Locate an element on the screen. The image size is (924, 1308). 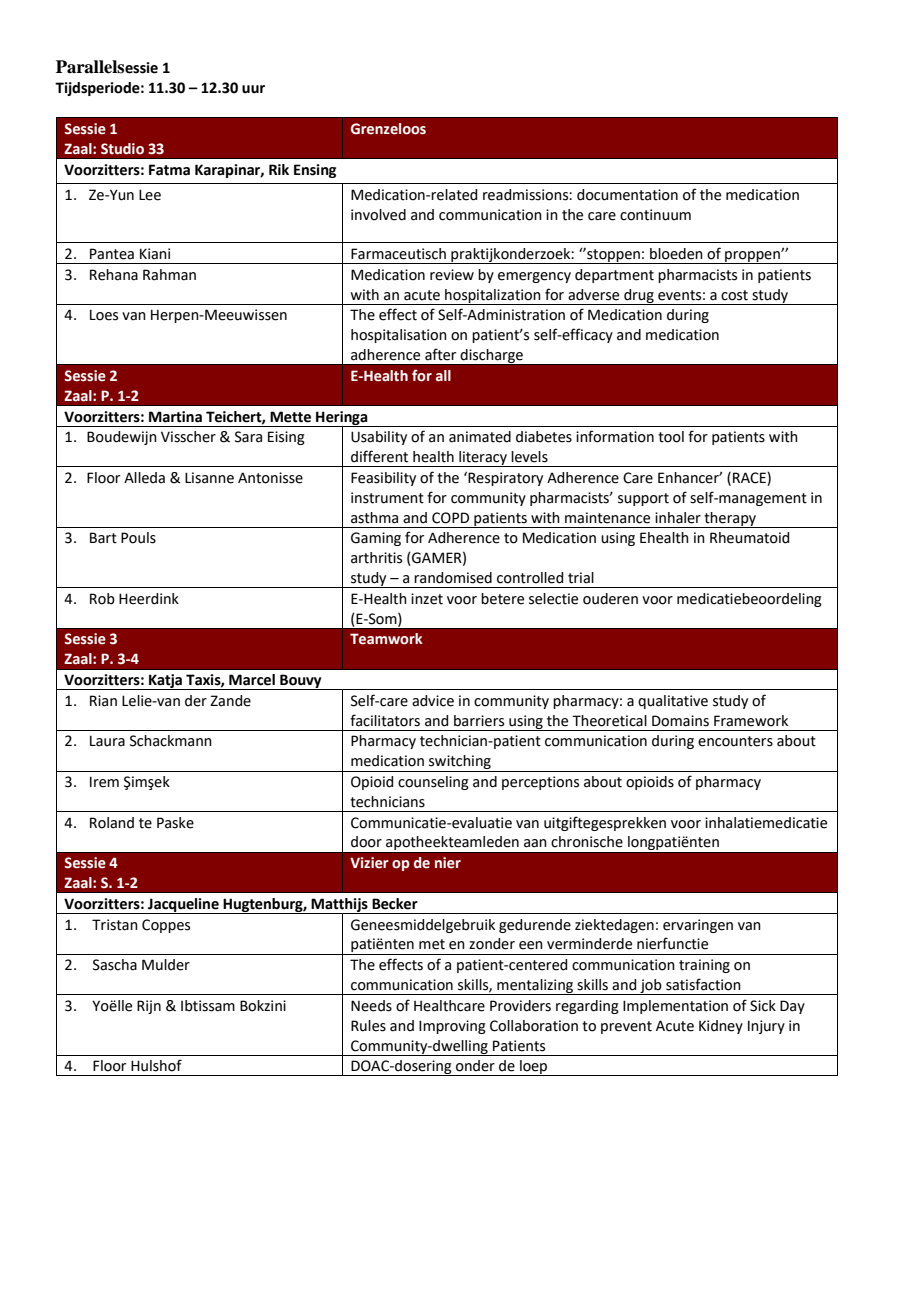
continuum is located at coordinates (655, 215).
